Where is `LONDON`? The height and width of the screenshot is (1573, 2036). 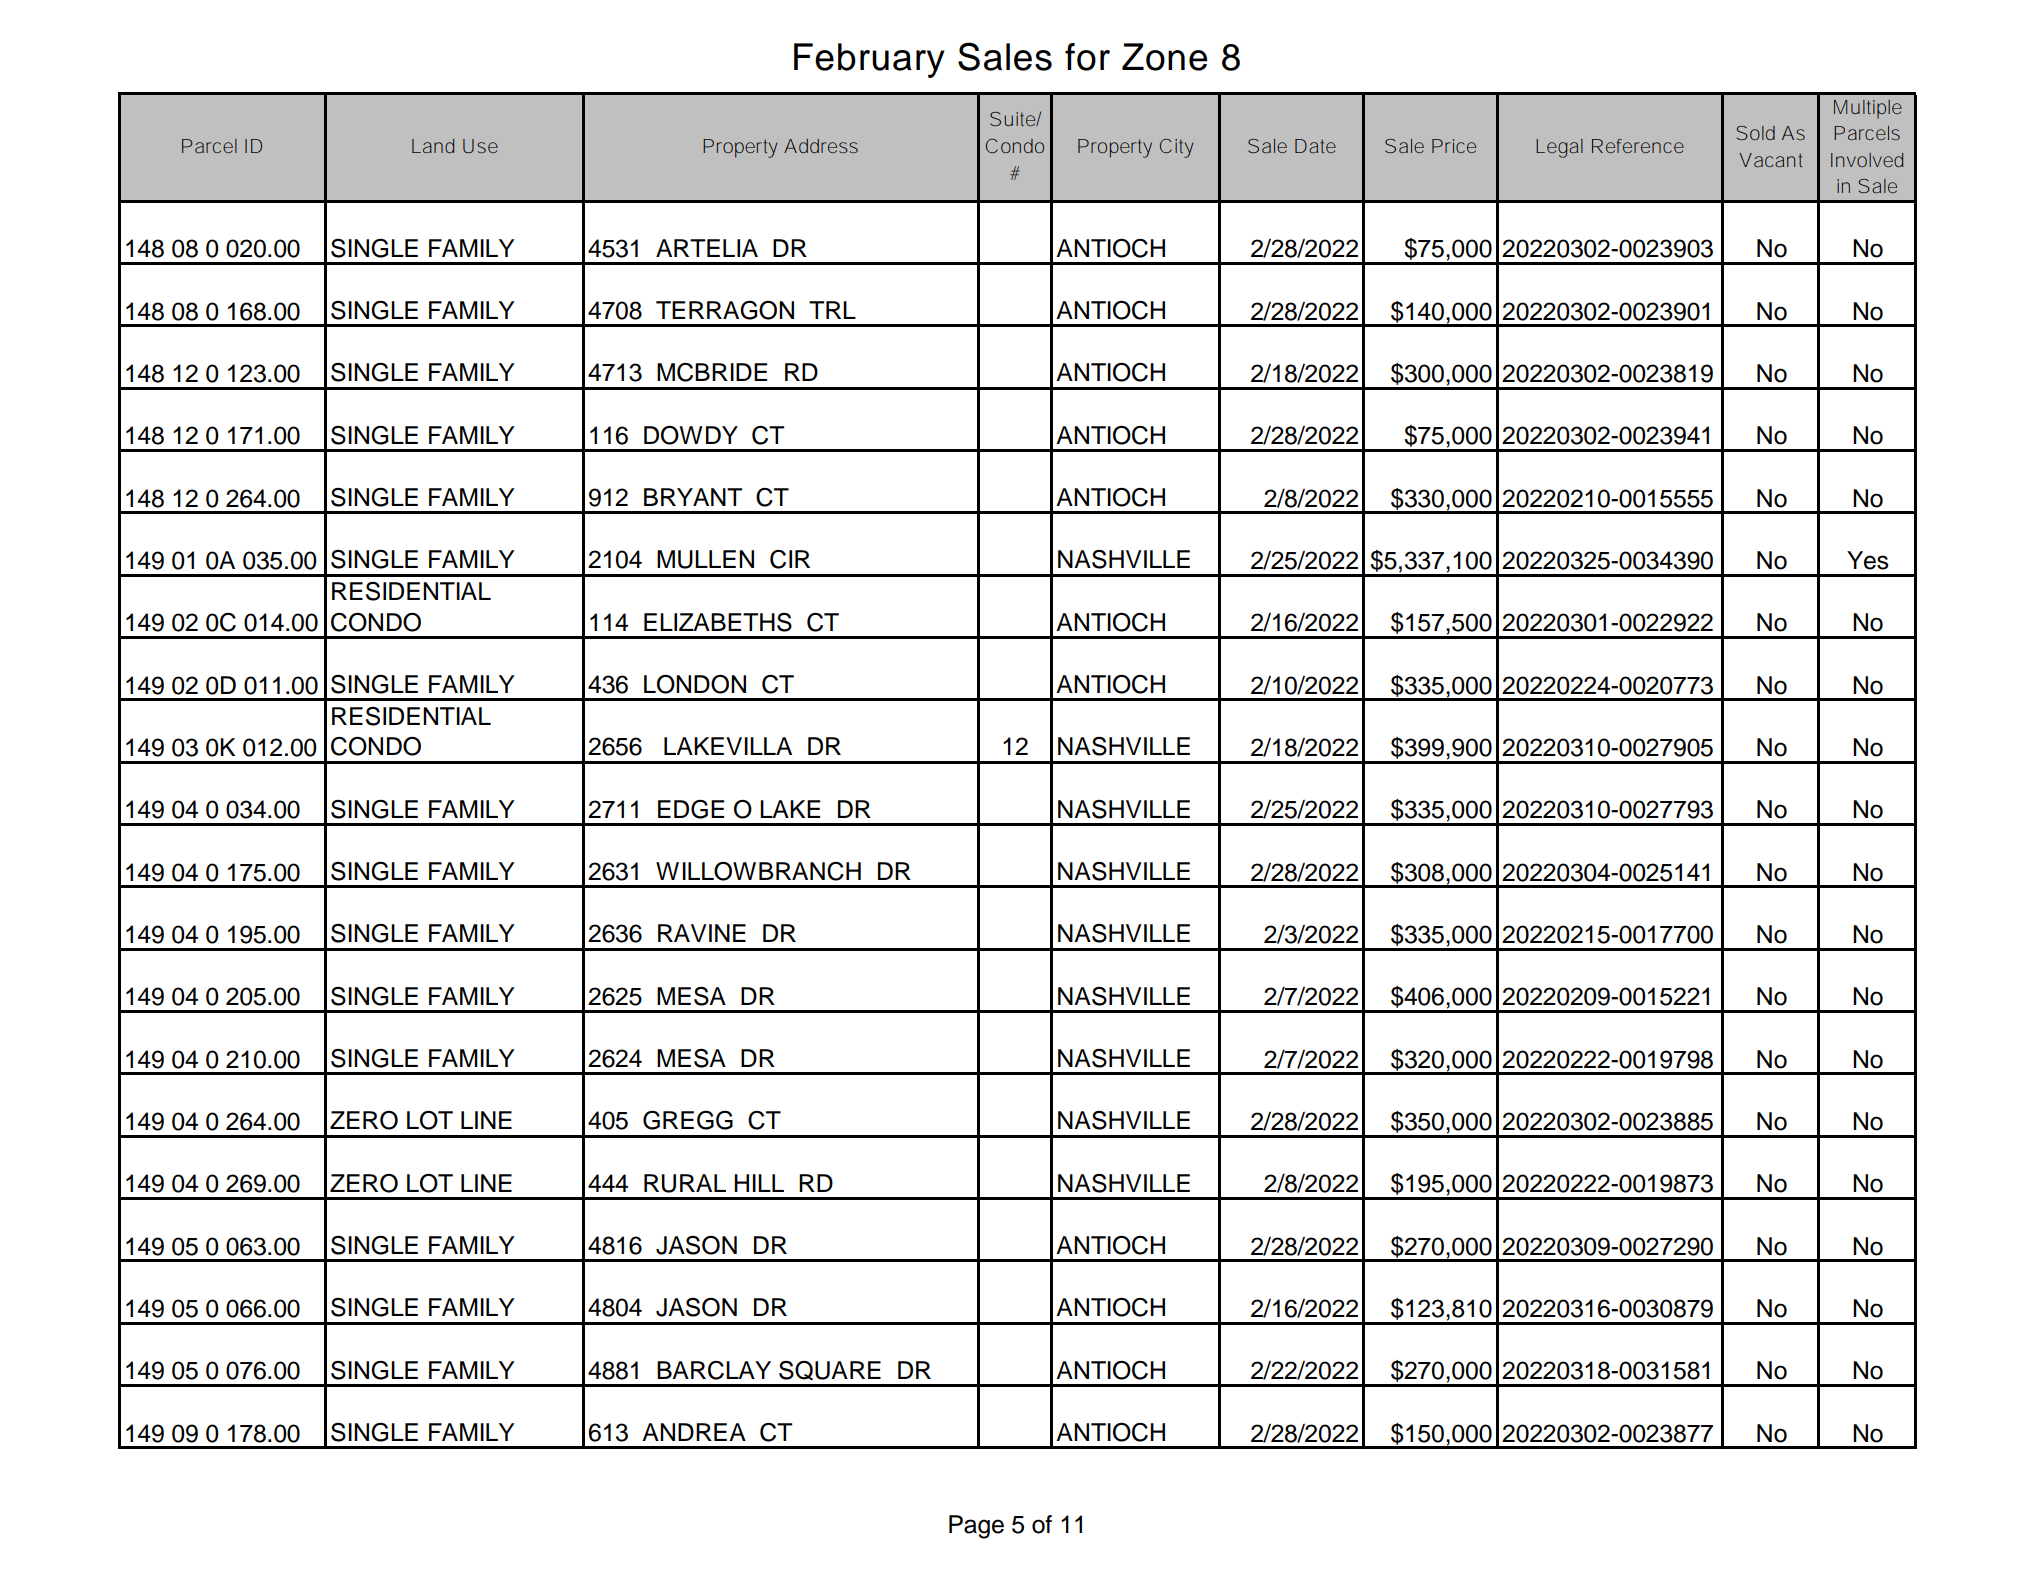 LONDON is located at coordinates (695, 684).
